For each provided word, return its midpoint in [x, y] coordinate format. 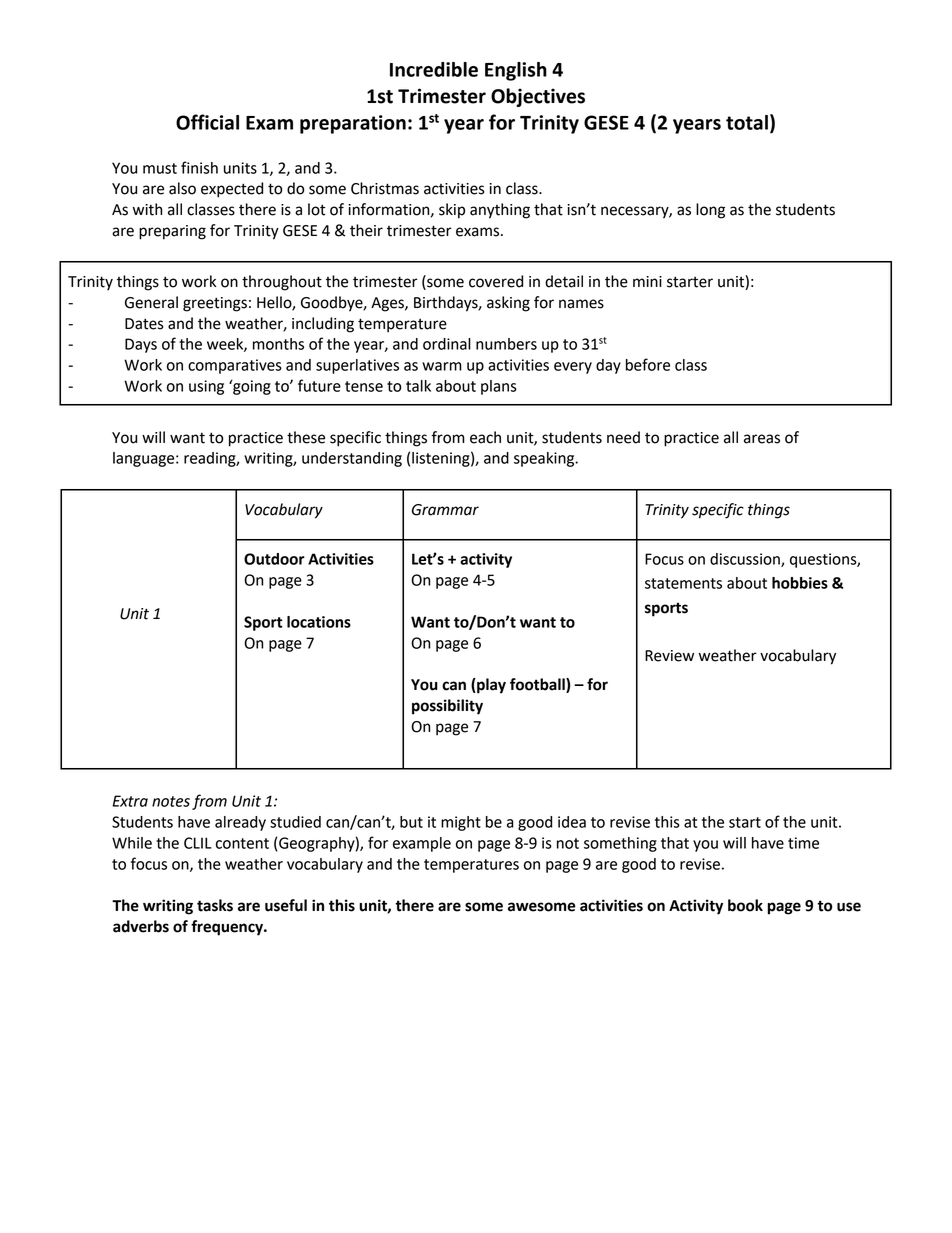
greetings [215, 304]
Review [669, 656]
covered [496, 281]
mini [647, 281]
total [747, 122]
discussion [746, 560]
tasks [215, 905]
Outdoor [274, 559]
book [745, 905]
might [461, 823]
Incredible [434, 69]
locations [319, 622]
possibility [447, 707]
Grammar [445, 510]
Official [207, 122]
